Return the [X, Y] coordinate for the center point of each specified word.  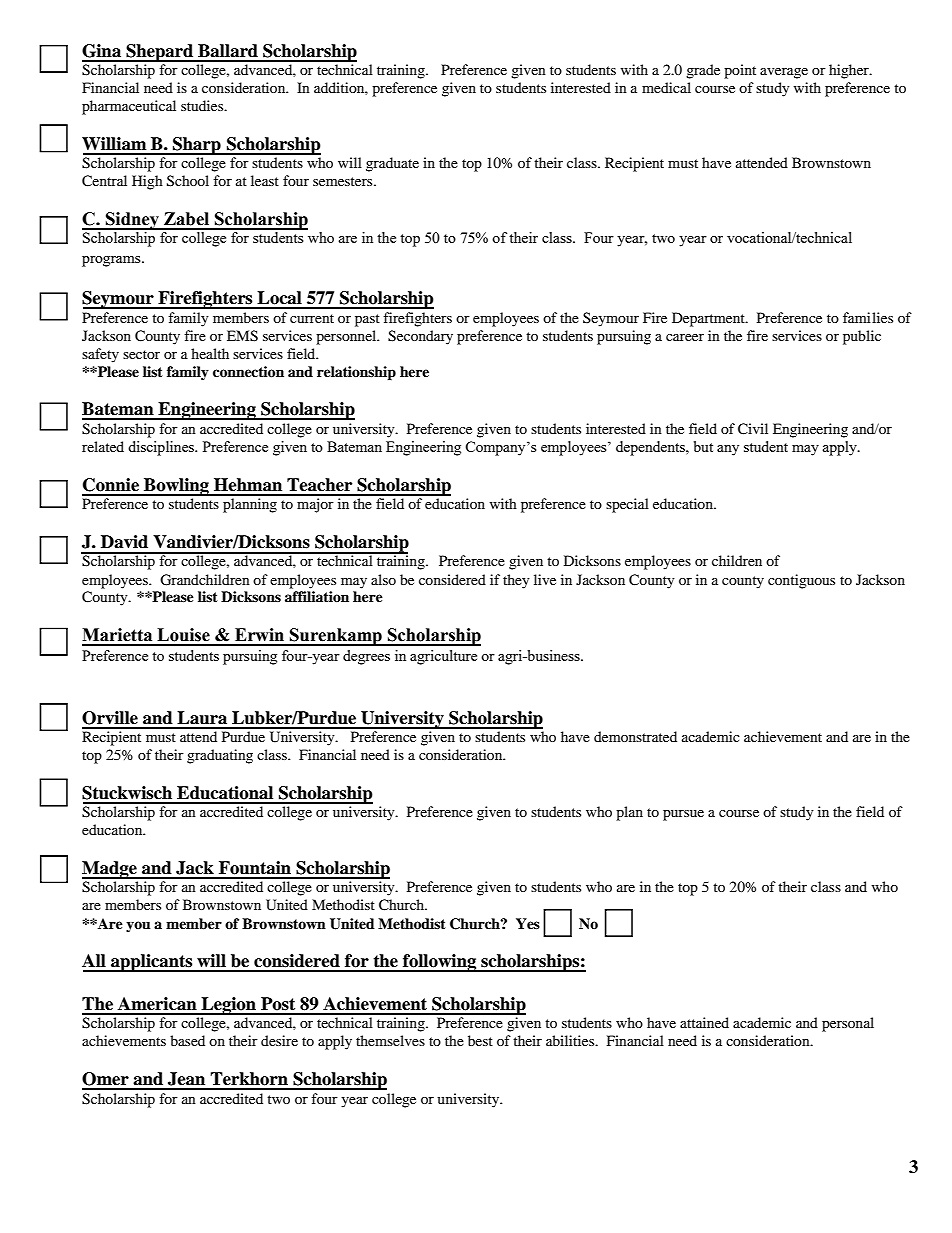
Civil [753, 429]
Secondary [420, 337]
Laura [202, 718]
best [480, 1040]
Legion [228, 1006]
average [784, 73]
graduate [392, 164]
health [210, 353]
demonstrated [635, 736]
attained [704, 1022]
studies [203, 105]
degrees [366, 657]
